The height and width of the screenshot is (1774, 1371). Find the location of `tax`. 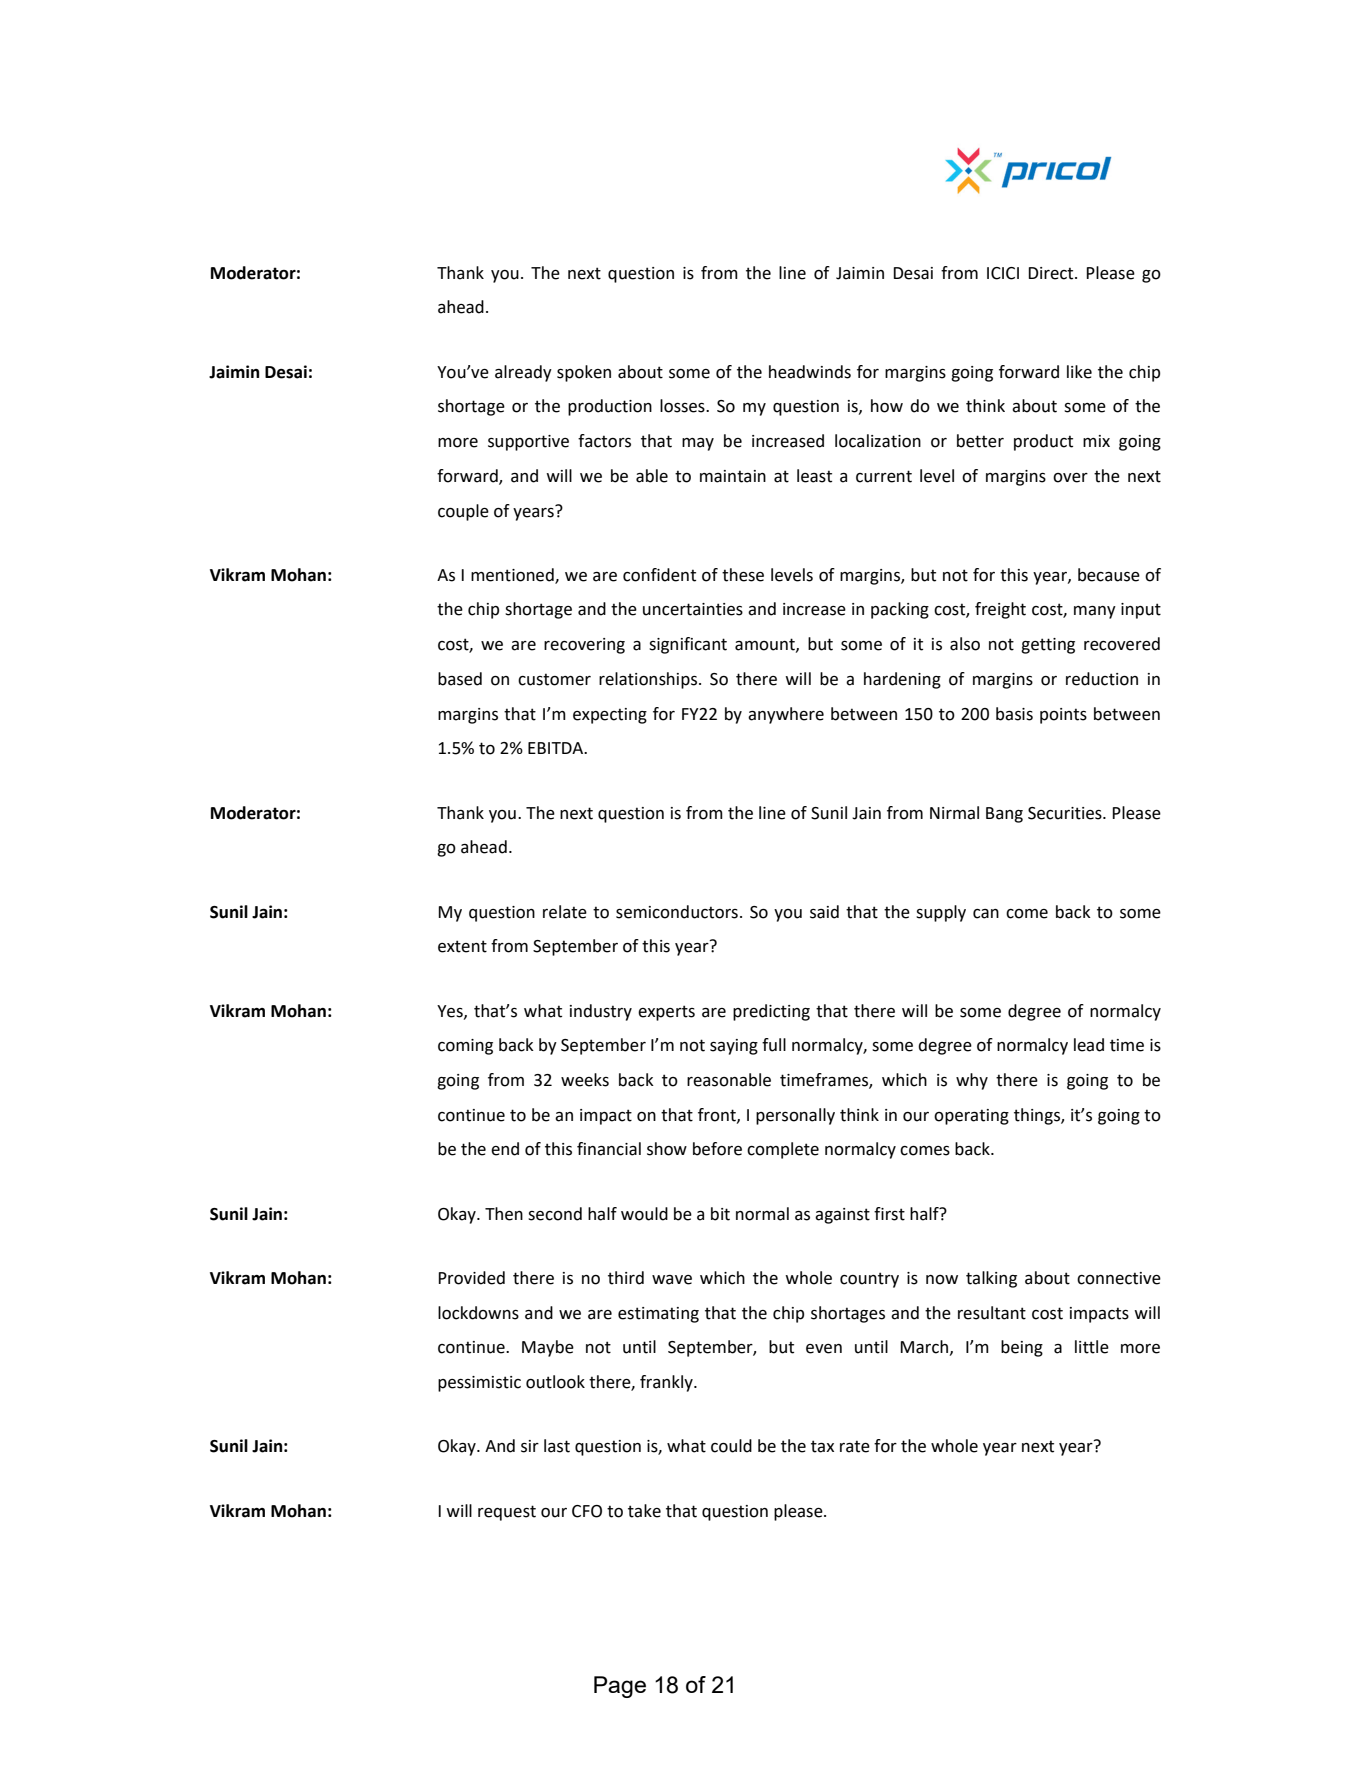

tax is located at coordinates (822, 1446).
